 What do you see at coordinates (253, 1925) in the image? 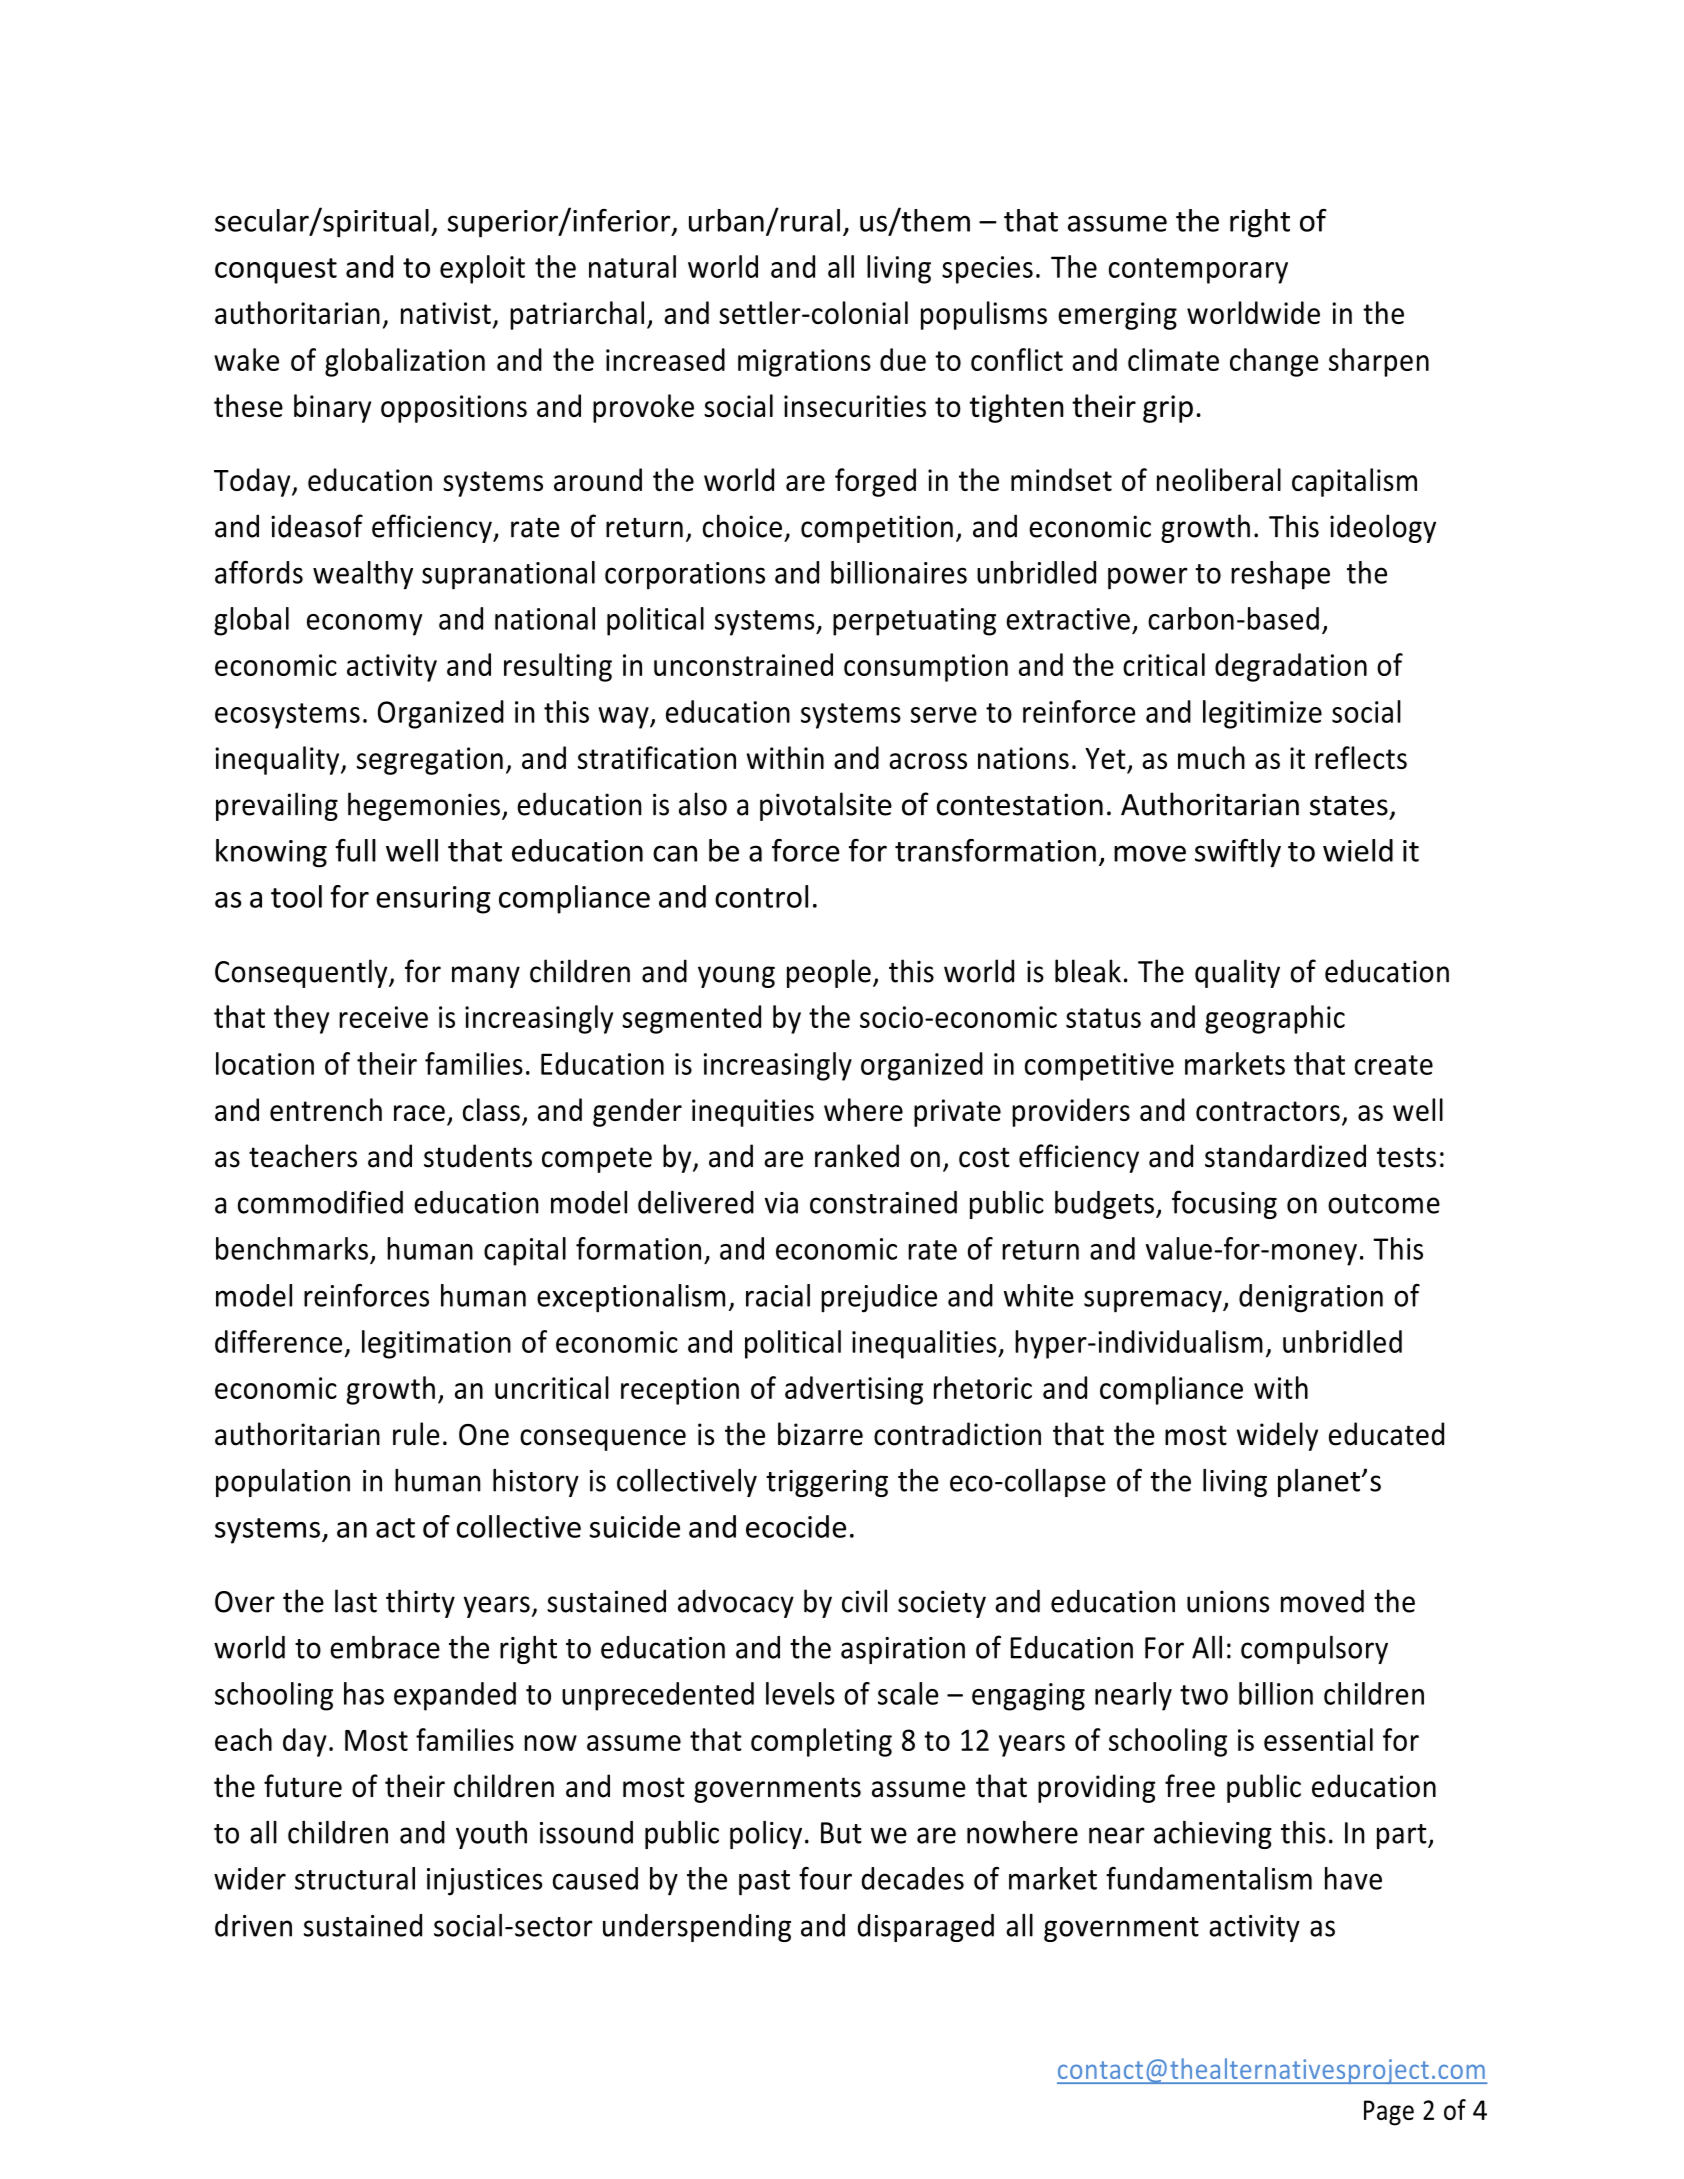
I see `driven` at bounding box center [253, 1925].
